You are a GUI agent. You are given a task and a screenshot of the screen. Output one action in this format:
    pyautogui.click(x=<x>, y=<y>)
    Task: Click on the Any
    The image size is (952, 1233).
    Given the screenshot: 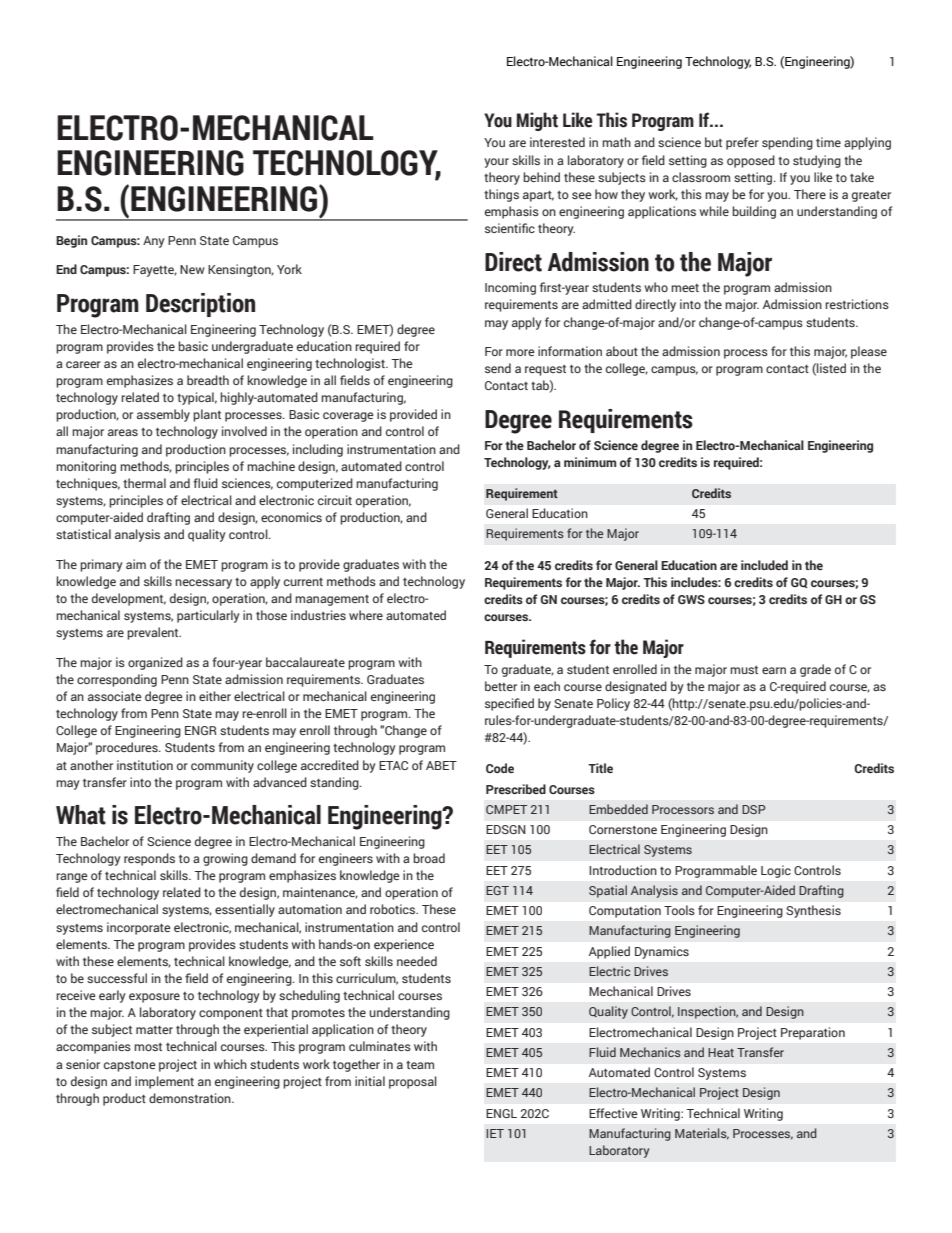 What is the action you would take?
    pyautogui.click(x=154, y=242)
